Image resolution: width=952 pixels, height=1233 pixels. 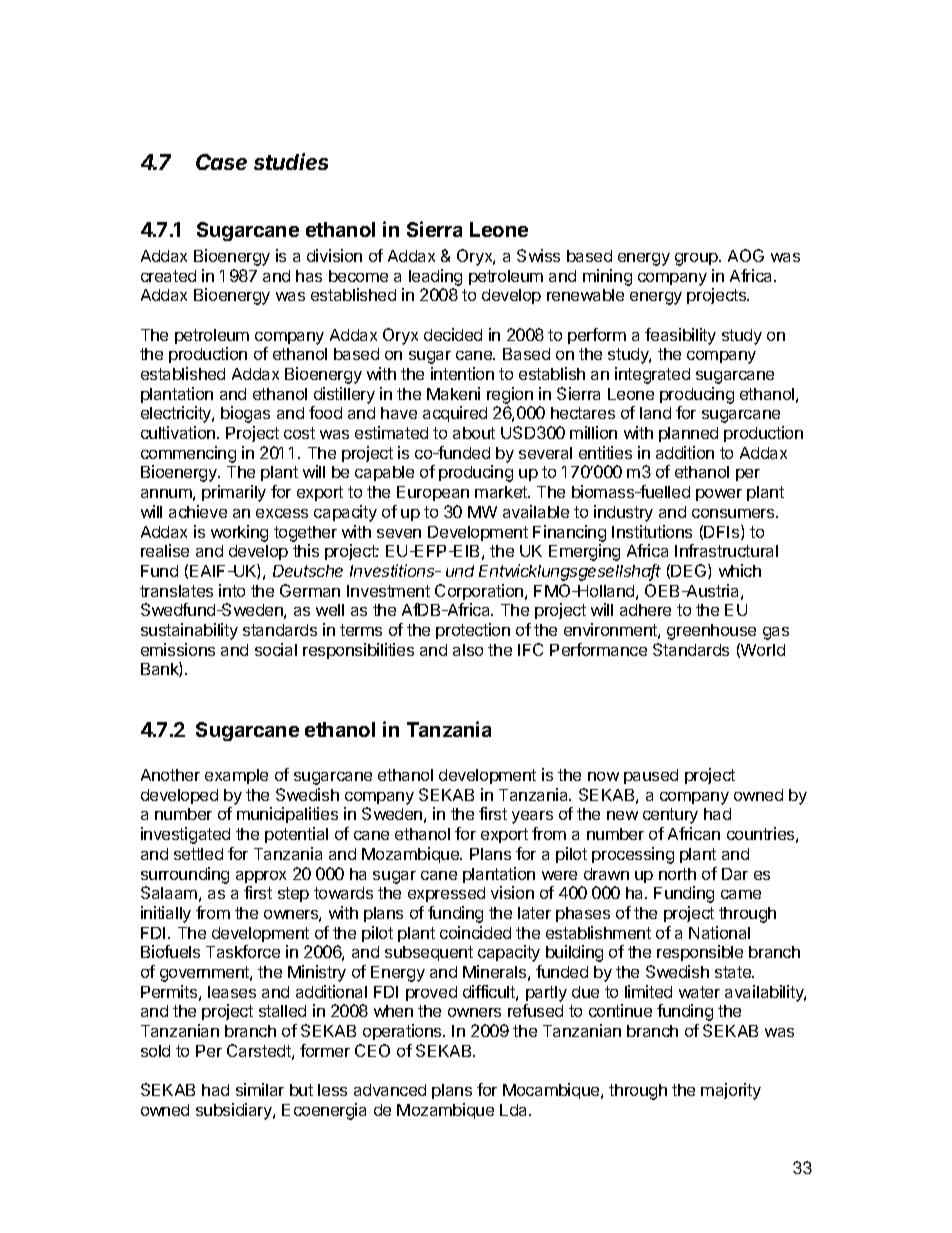 I want to click on majority, so click(x=731, y=1091).
